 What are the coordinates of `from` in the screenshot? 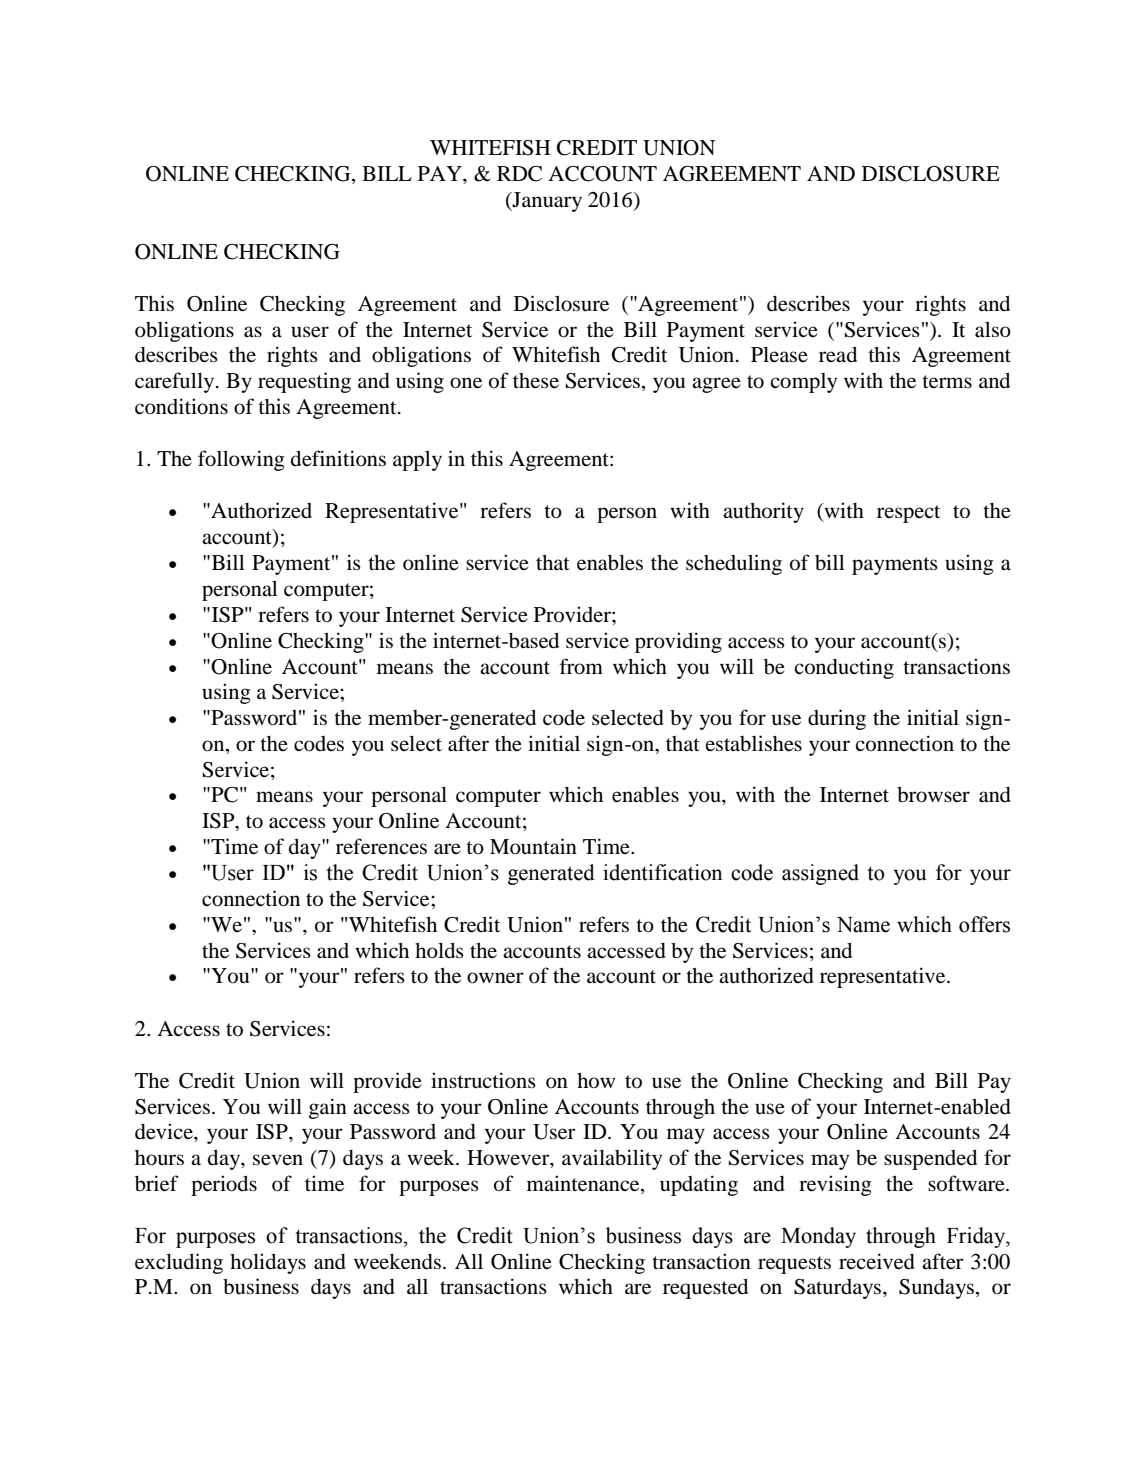 It's located at (581, 666).
